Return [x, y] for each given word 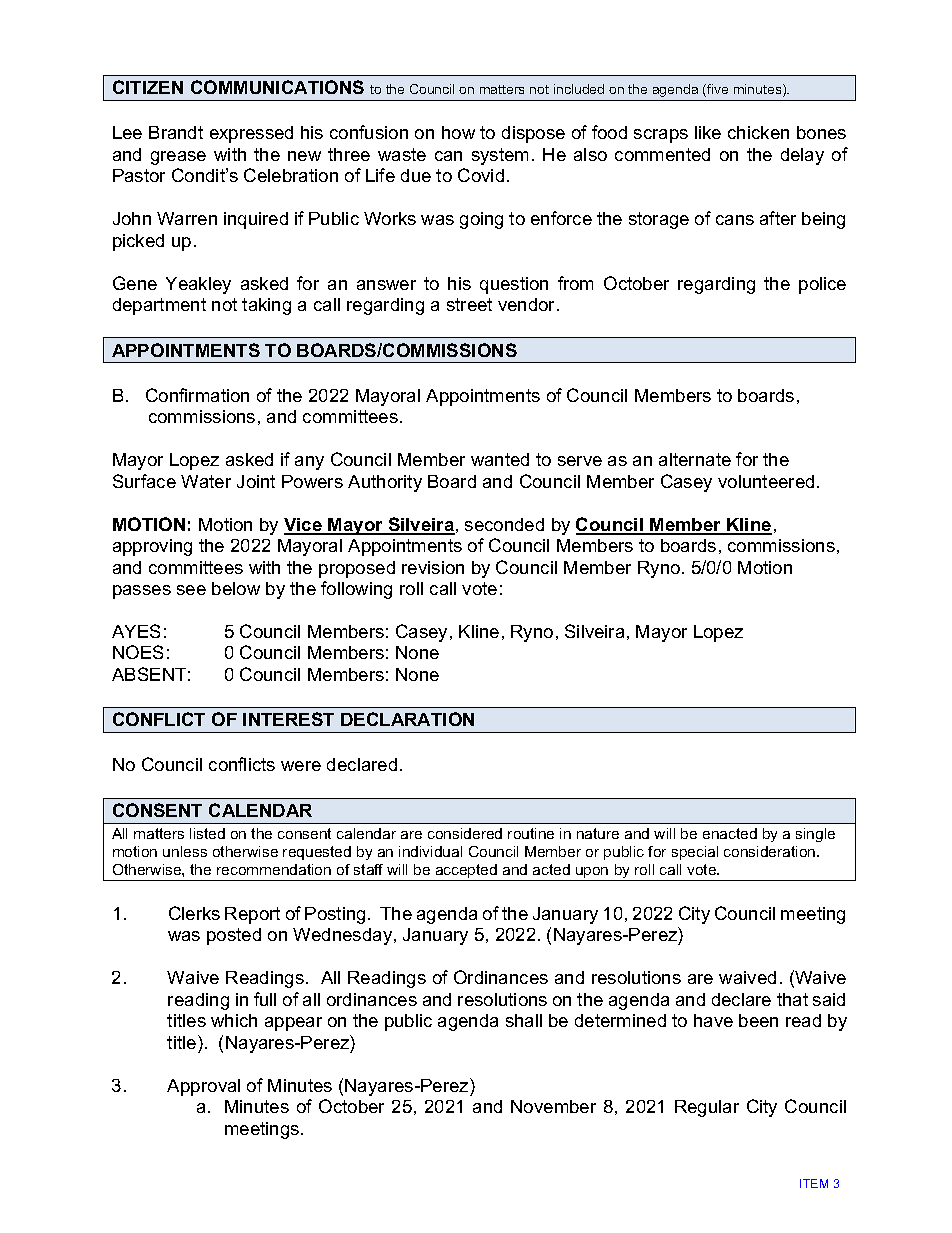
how [458, 132]
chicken [758, 132]
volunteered [766, 481]
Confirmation [197, 395]
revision [433, 567]
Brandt [176, 132]
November [553, 1106]
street [469, 304]
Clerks [194, 913]
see [191, 590]
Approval [203, 1087]
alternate [695, 459]
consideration [771, 851]
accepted [466, 872]
